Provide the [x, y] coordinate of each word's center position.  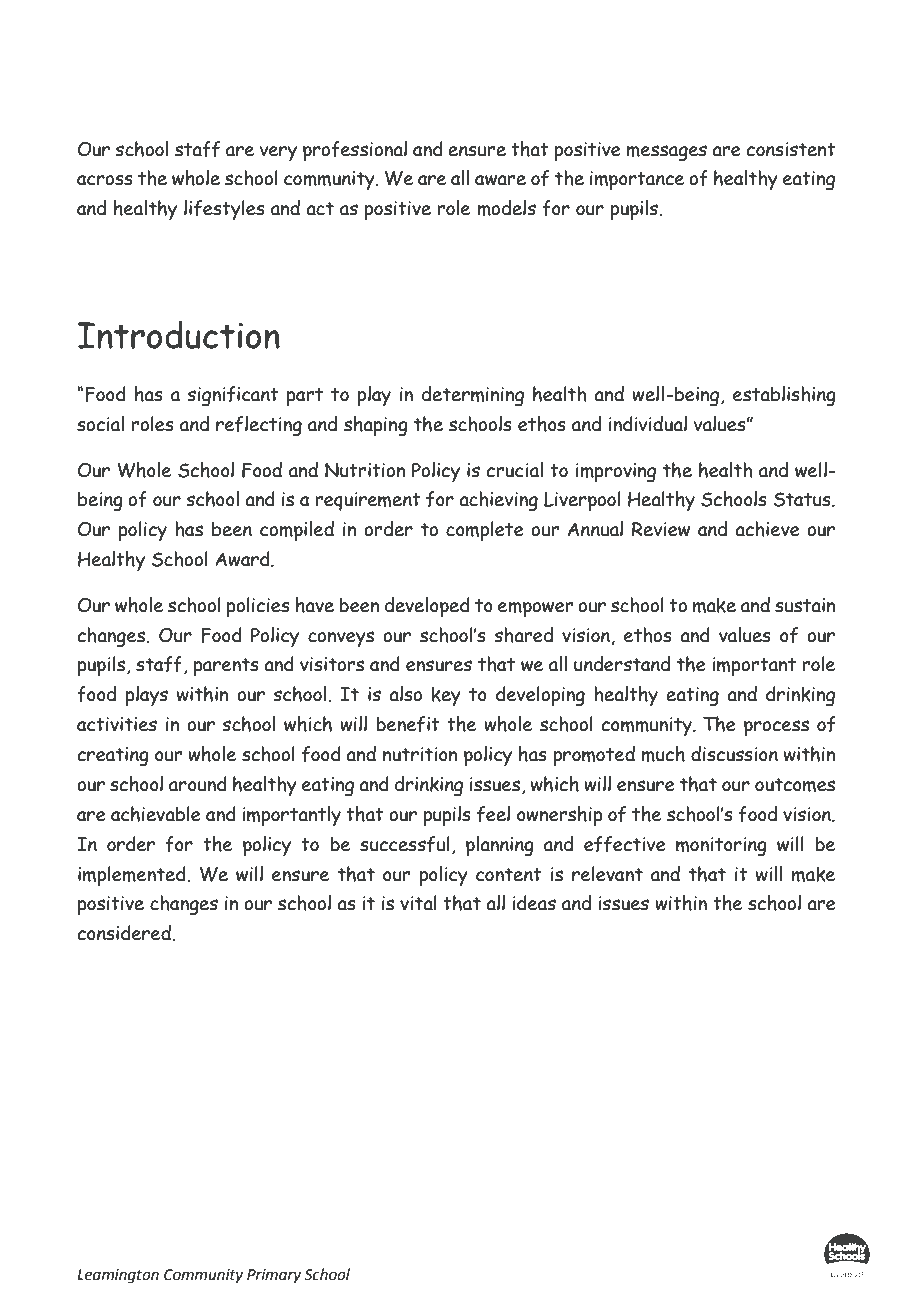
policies [258, 607]
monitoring [721, 847]
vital [418, 903]
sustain [805, 605]
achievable [156, 814]
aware [500, 180]
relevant [607, 874]
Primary [274, 1276]
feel [493, 814]
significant [233, 396]
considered [124, 933]
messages [666, 153]
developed [427, 607]
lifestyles [224, 210]
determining [473, 396]
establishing [784, 396]
